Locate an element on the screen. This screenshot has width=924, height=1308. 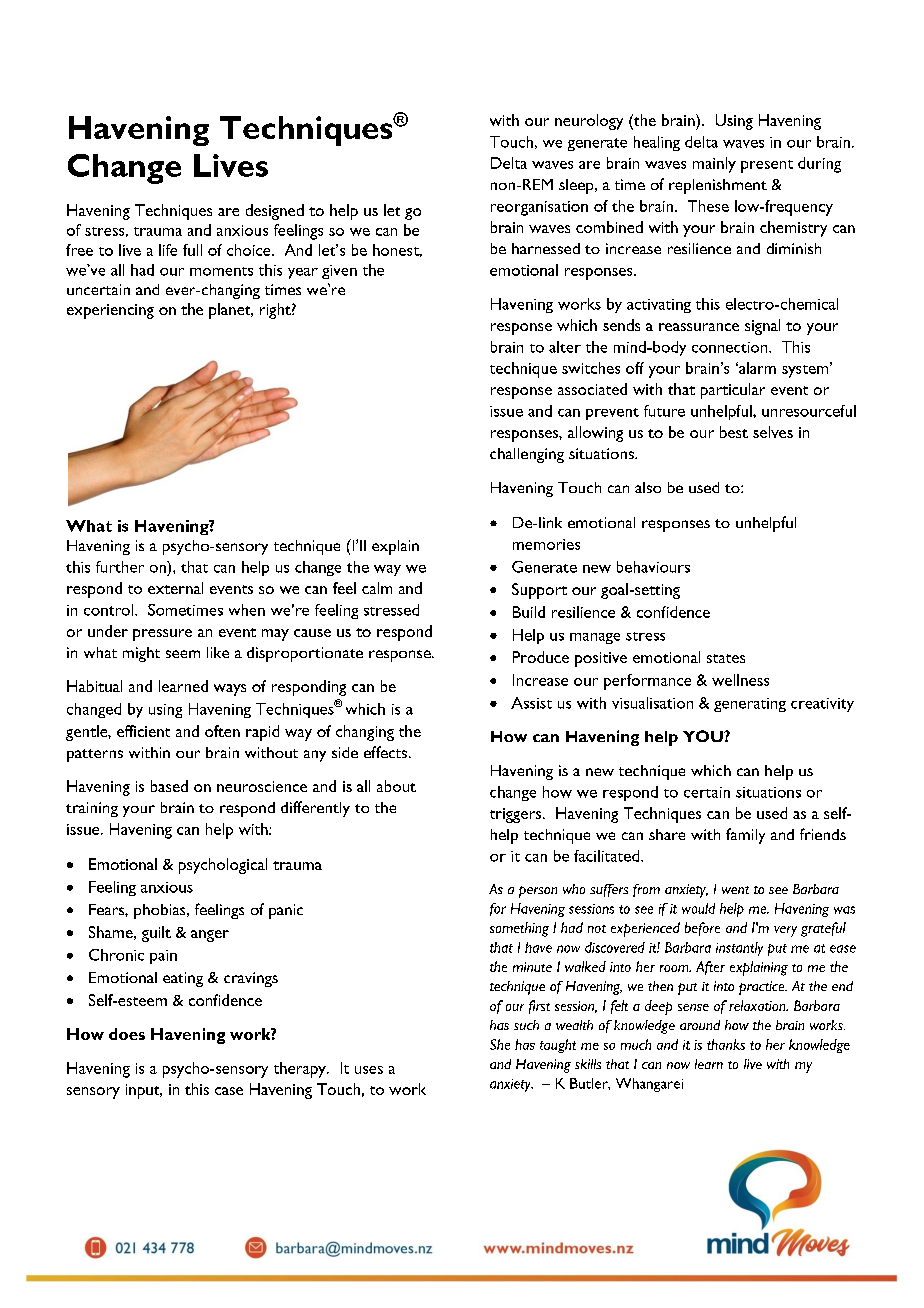
external is located at coordinates (175, 588).
